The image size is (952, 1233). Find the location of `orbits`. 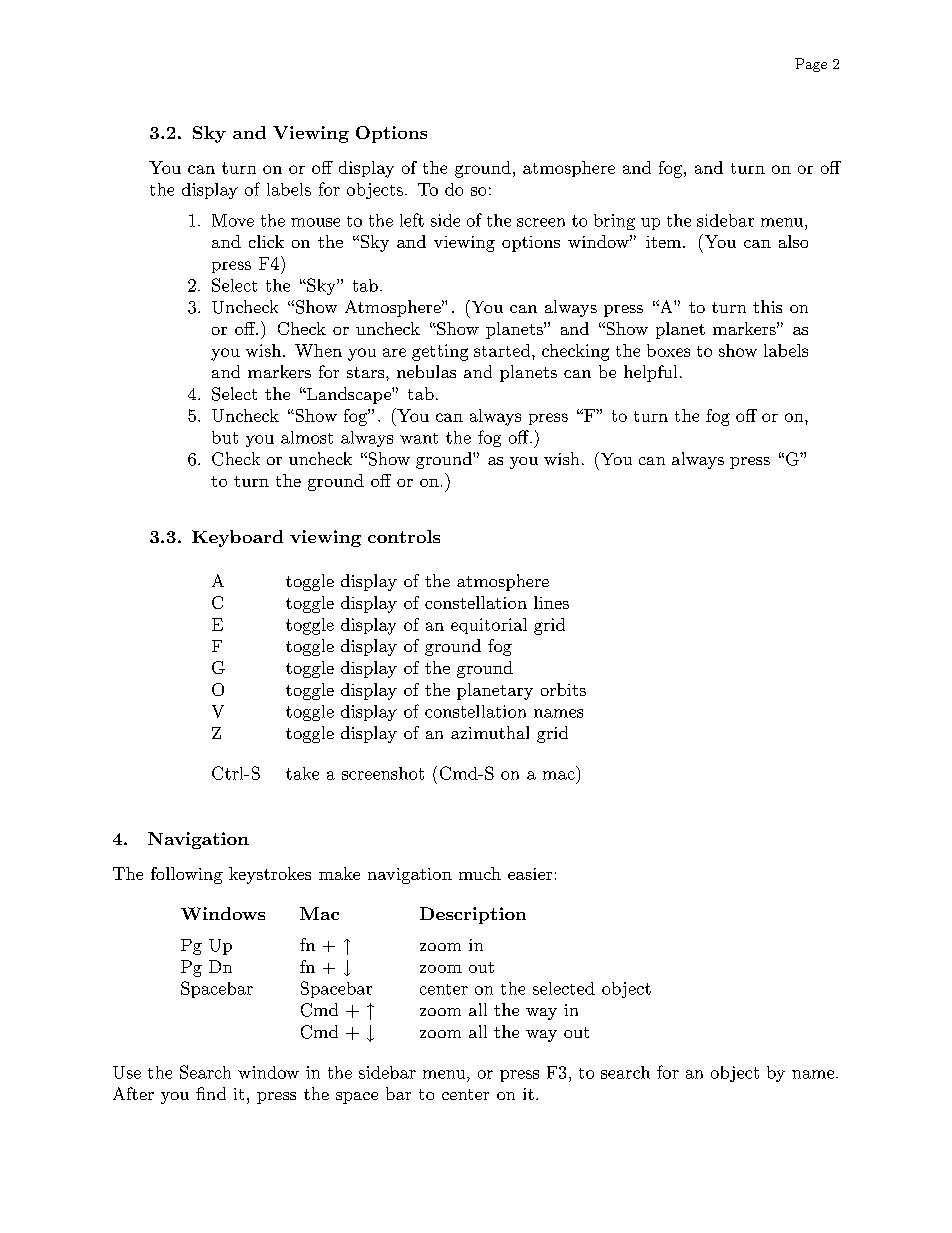

orbits is located at coordinates (563, 689).
